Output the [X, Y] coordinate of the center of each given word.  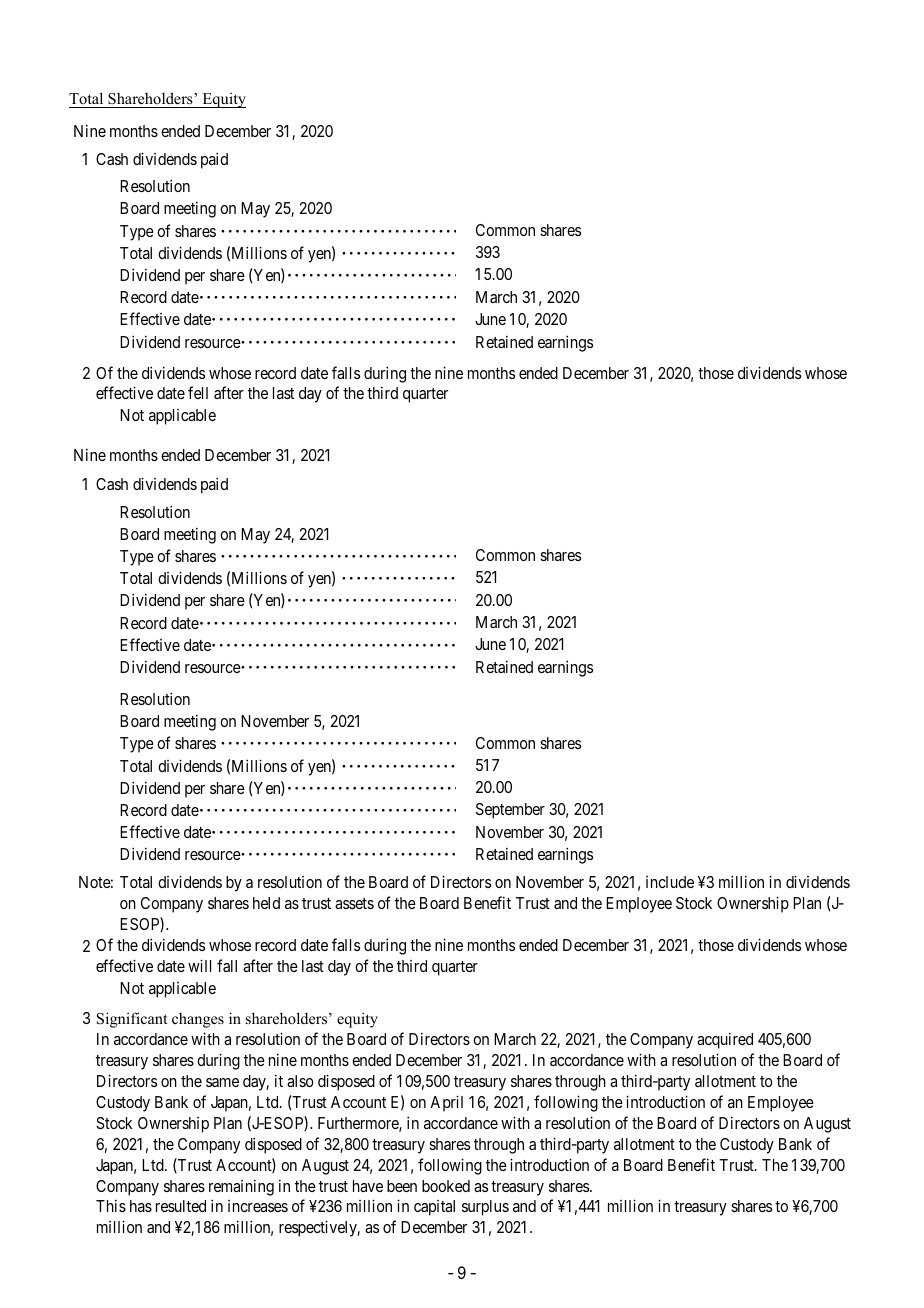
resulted [181, 1206]
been [402, 1186]
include [670, 882]
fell [198, 392]
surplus [485, 1208]
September [510, 811]
